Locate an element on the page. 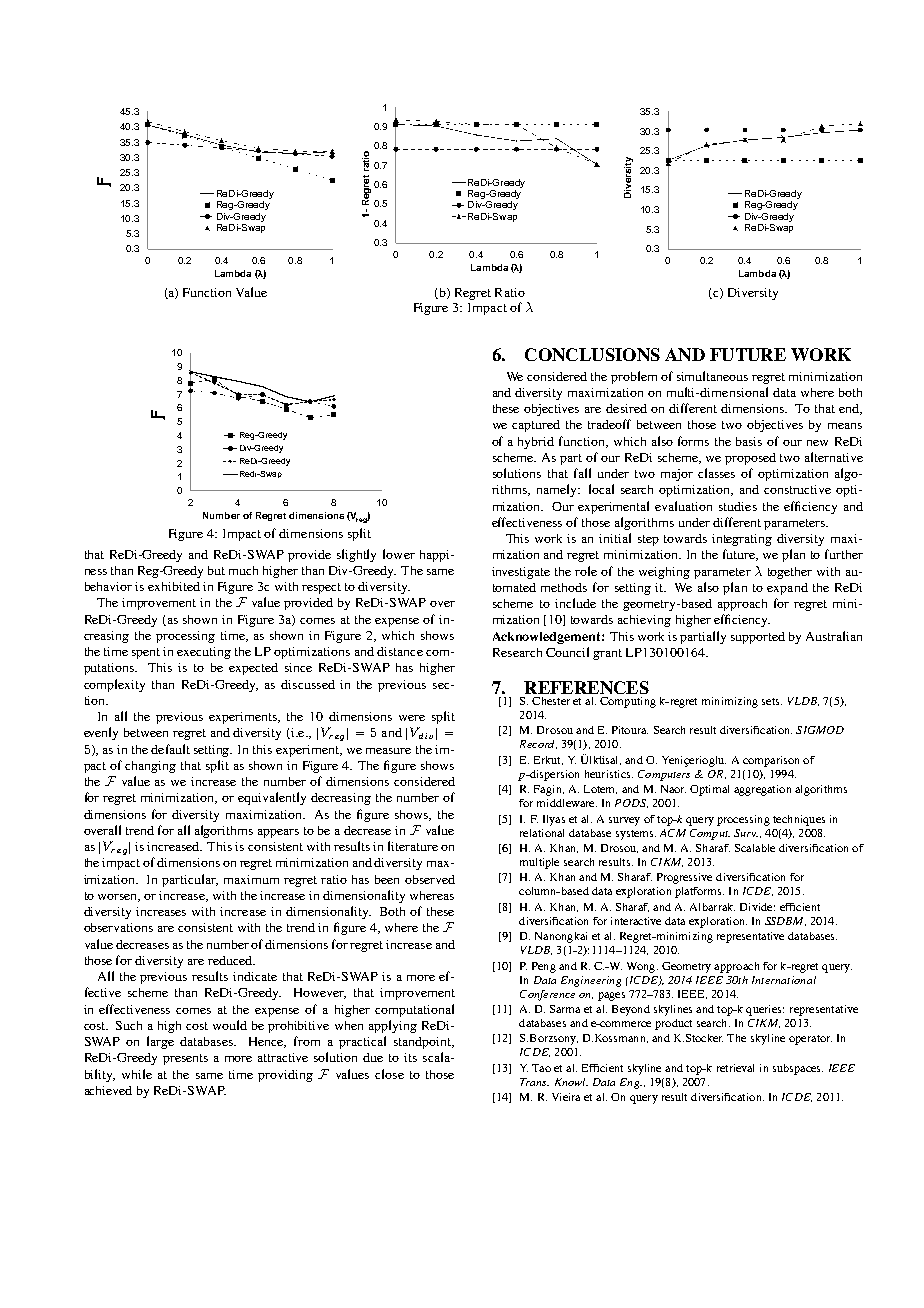 The image size is (924, 1308). Trans is located at coordinates (534, 1082).
